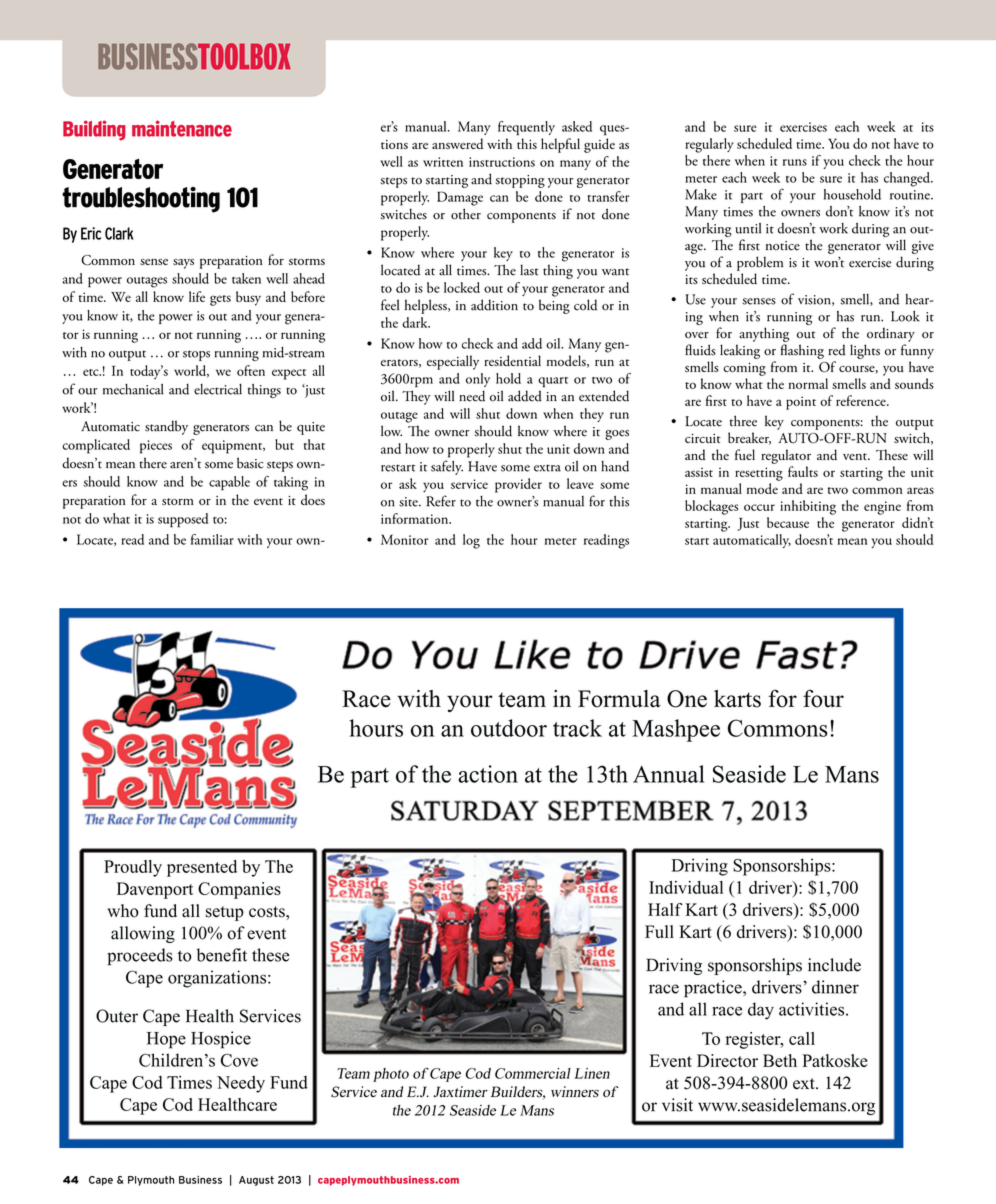  Describe the element at coordinates (229, 483) in the image. I see `capable` at that location.
